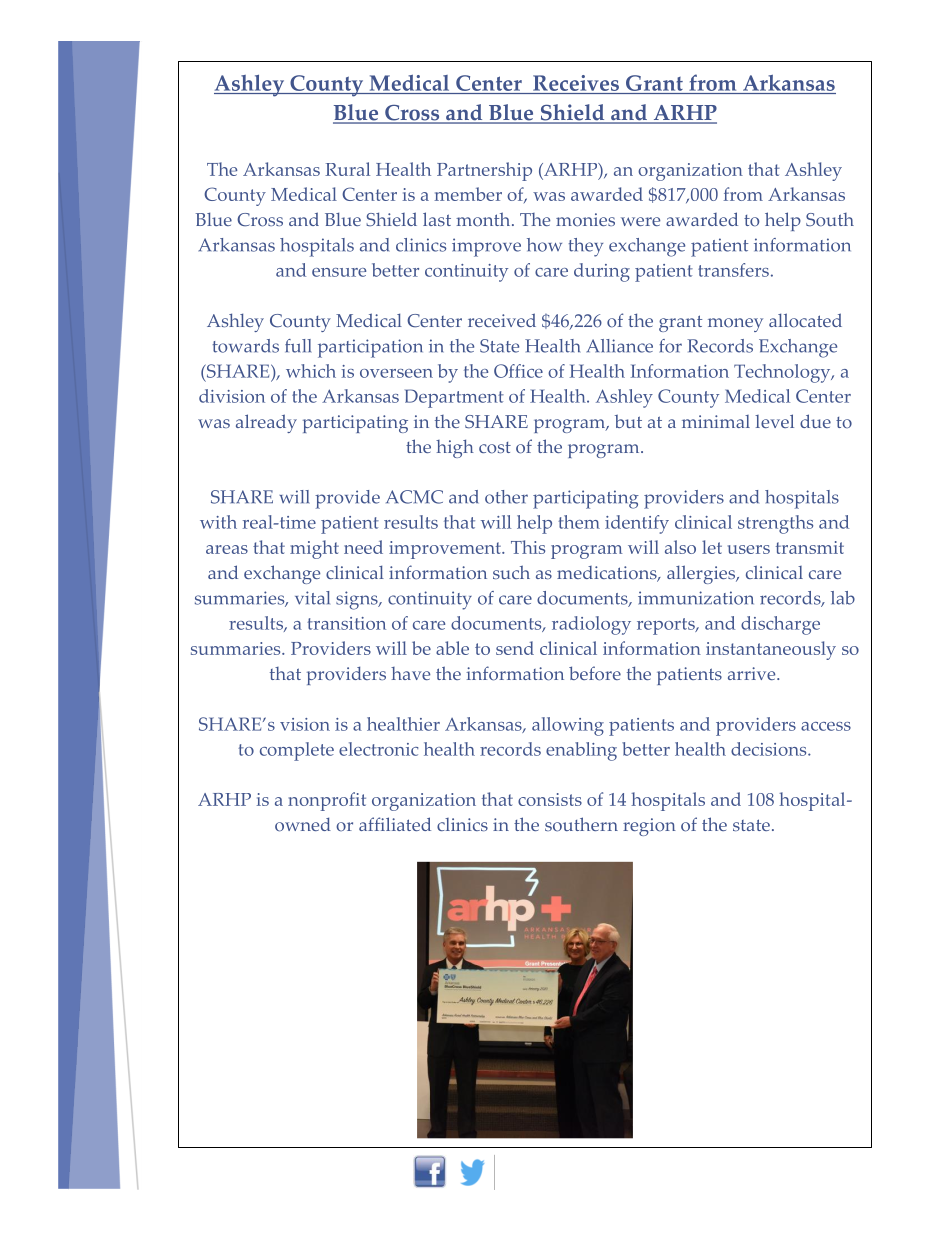 The height and width of the page is (1233, 952). I want to click on Rural, so click(347, 169).
